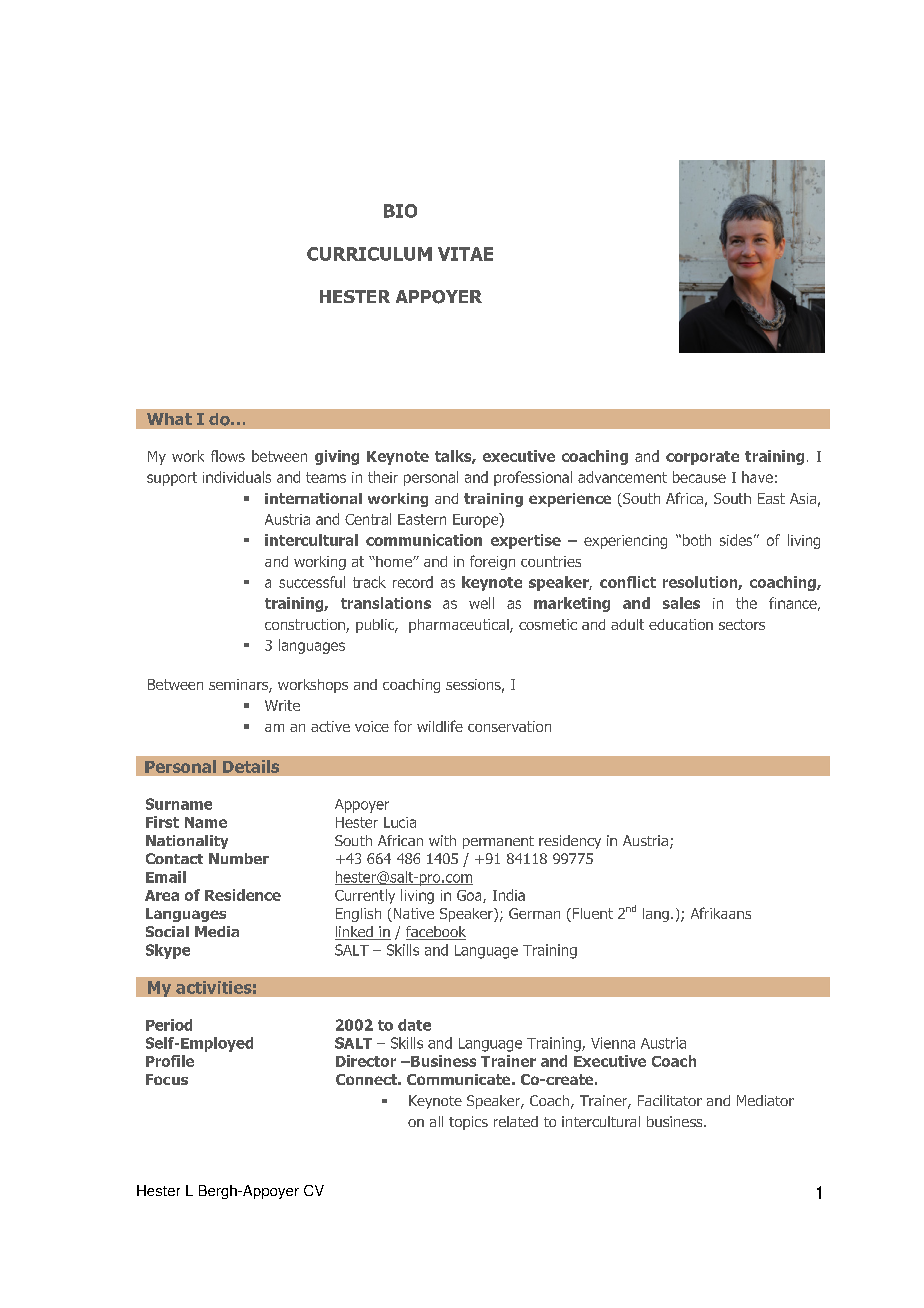  Describe the element at coordinates (167, 1079) in the screenshot. I see `Focus` at that location.
